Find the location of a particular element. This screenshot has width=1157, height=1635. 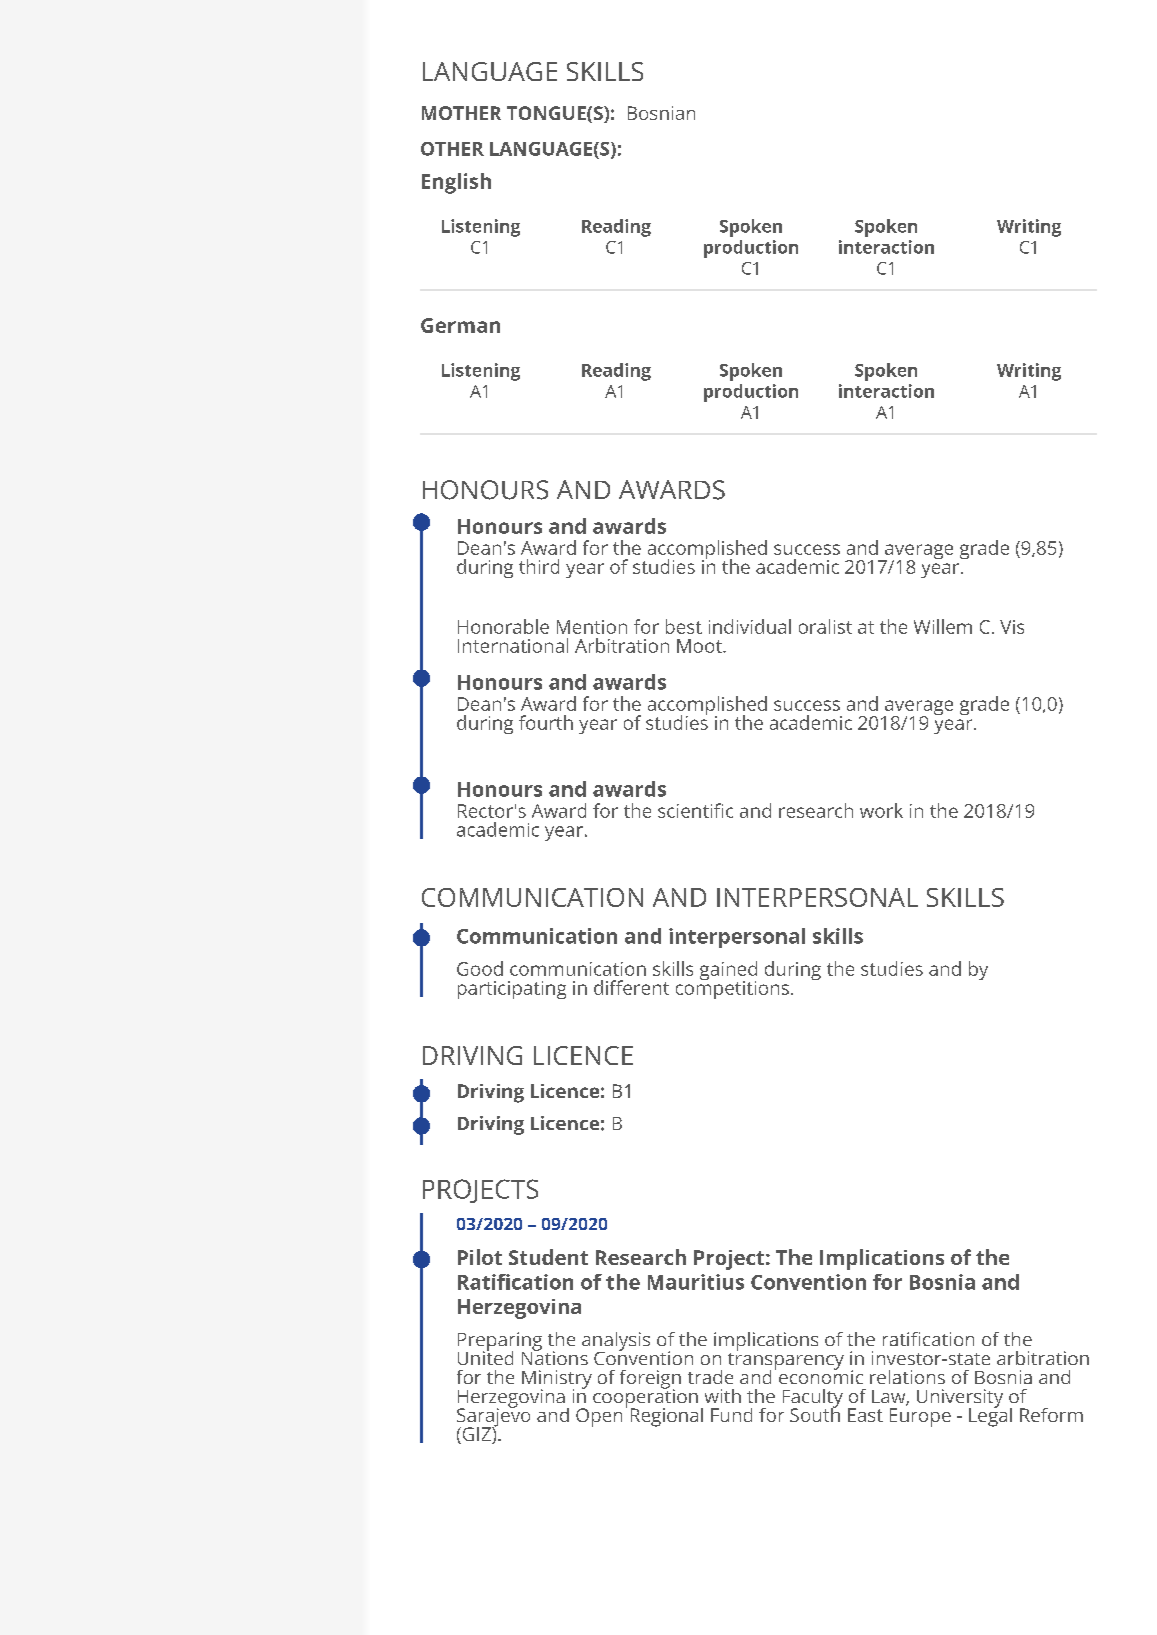

fourth is located at coordinates (546, 722).
